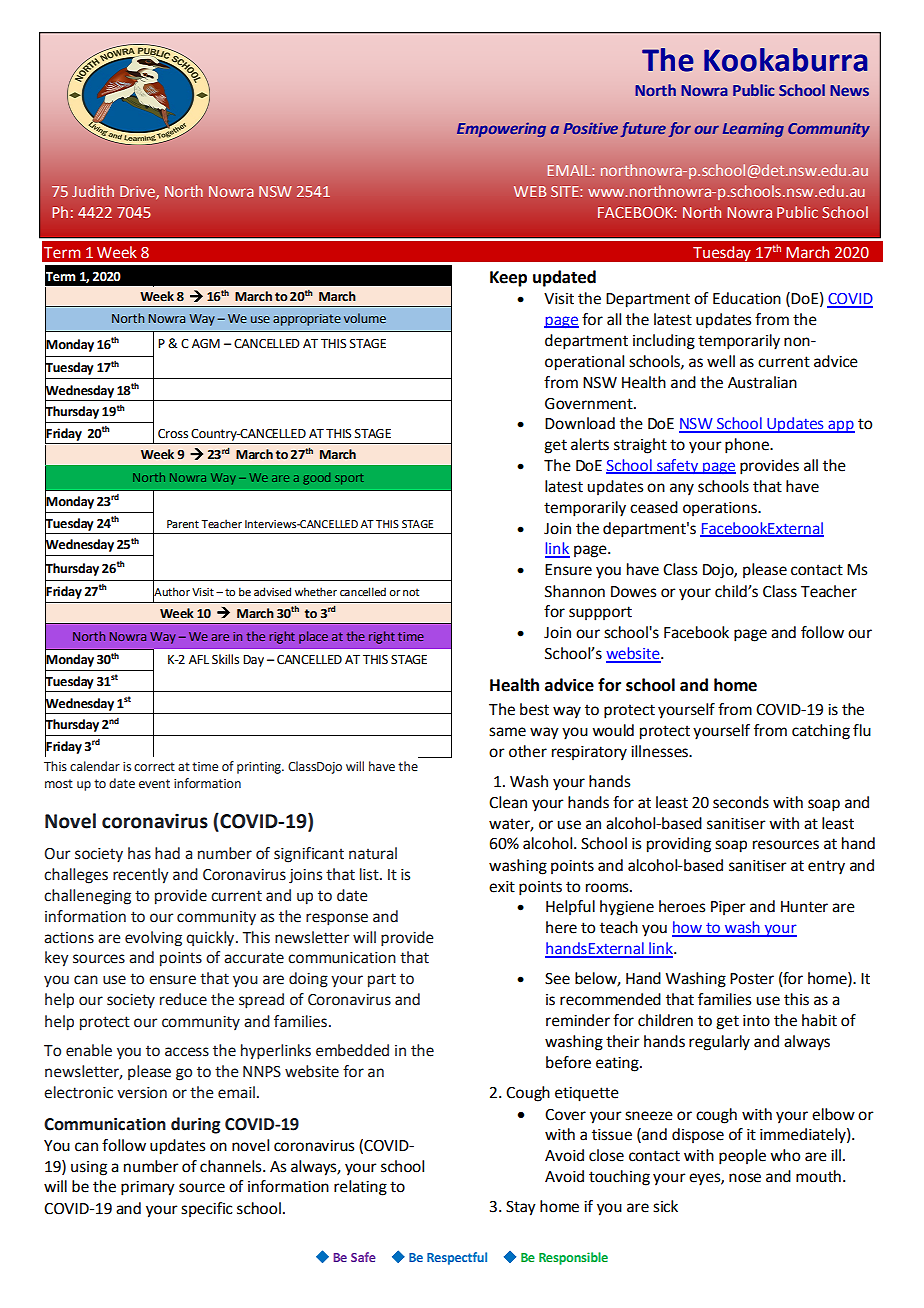 The image size is (924, 1308). I want to click on had, so click(167, 853).
